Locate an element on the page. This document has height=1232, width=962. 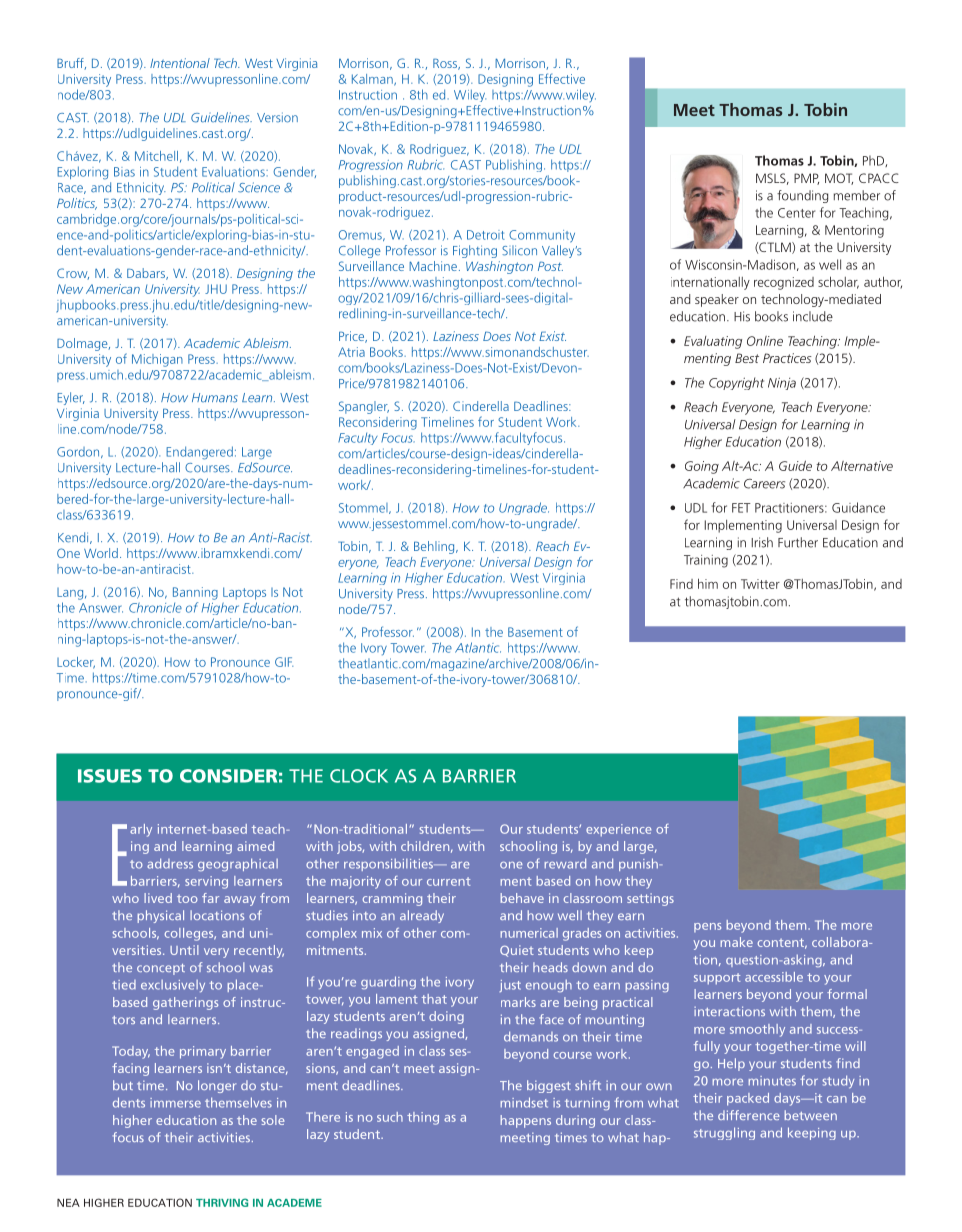
World is located at coordinates (101, 553).
